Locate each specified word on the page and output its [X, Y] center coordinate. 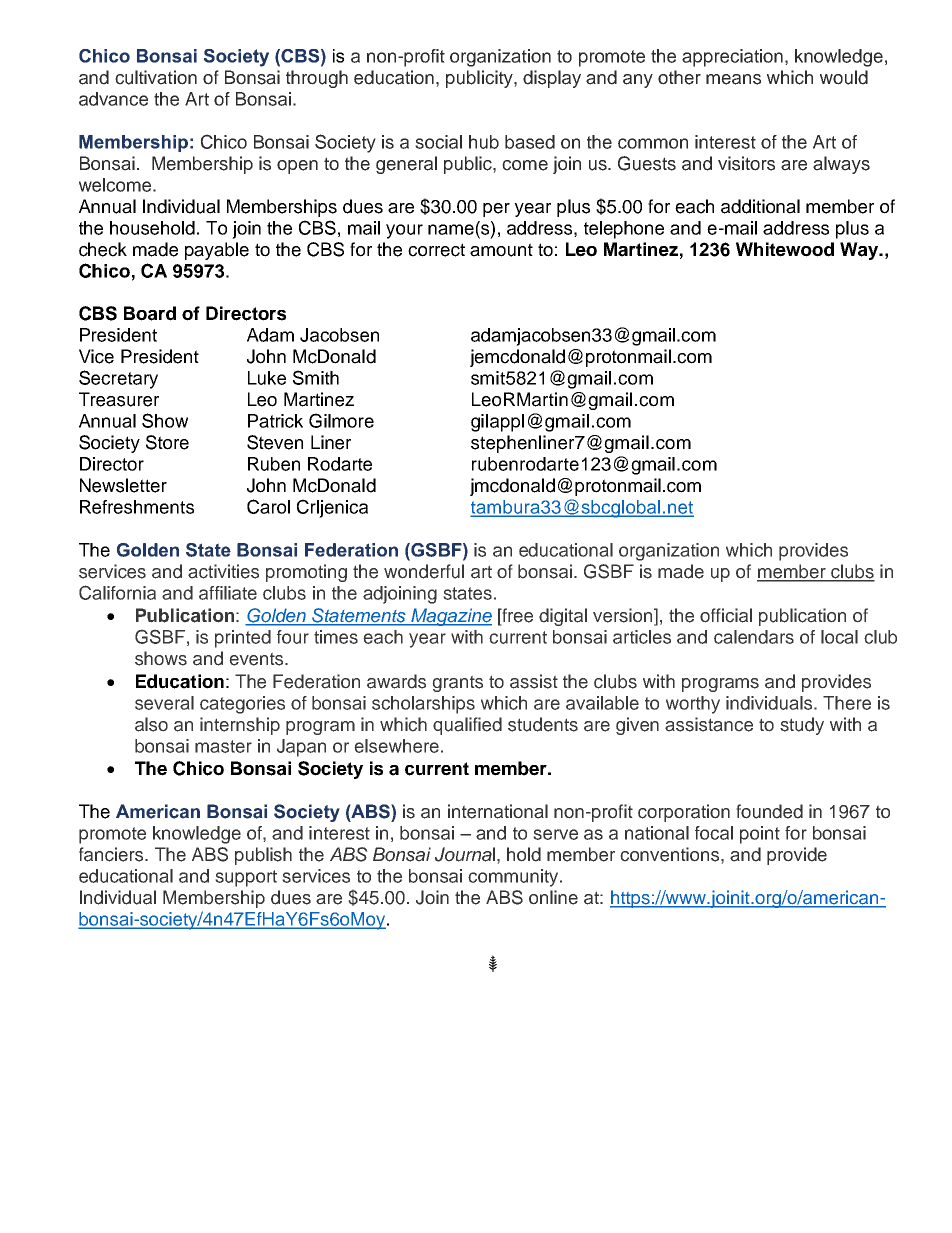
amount [501, 250]
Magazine [450, 617]
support [246, 878]
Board [150, 313]
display [552, 79]
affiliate [228, 593]
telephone [624, 230]
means [733, 79]
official [726, 615]
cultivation [156, 77]
